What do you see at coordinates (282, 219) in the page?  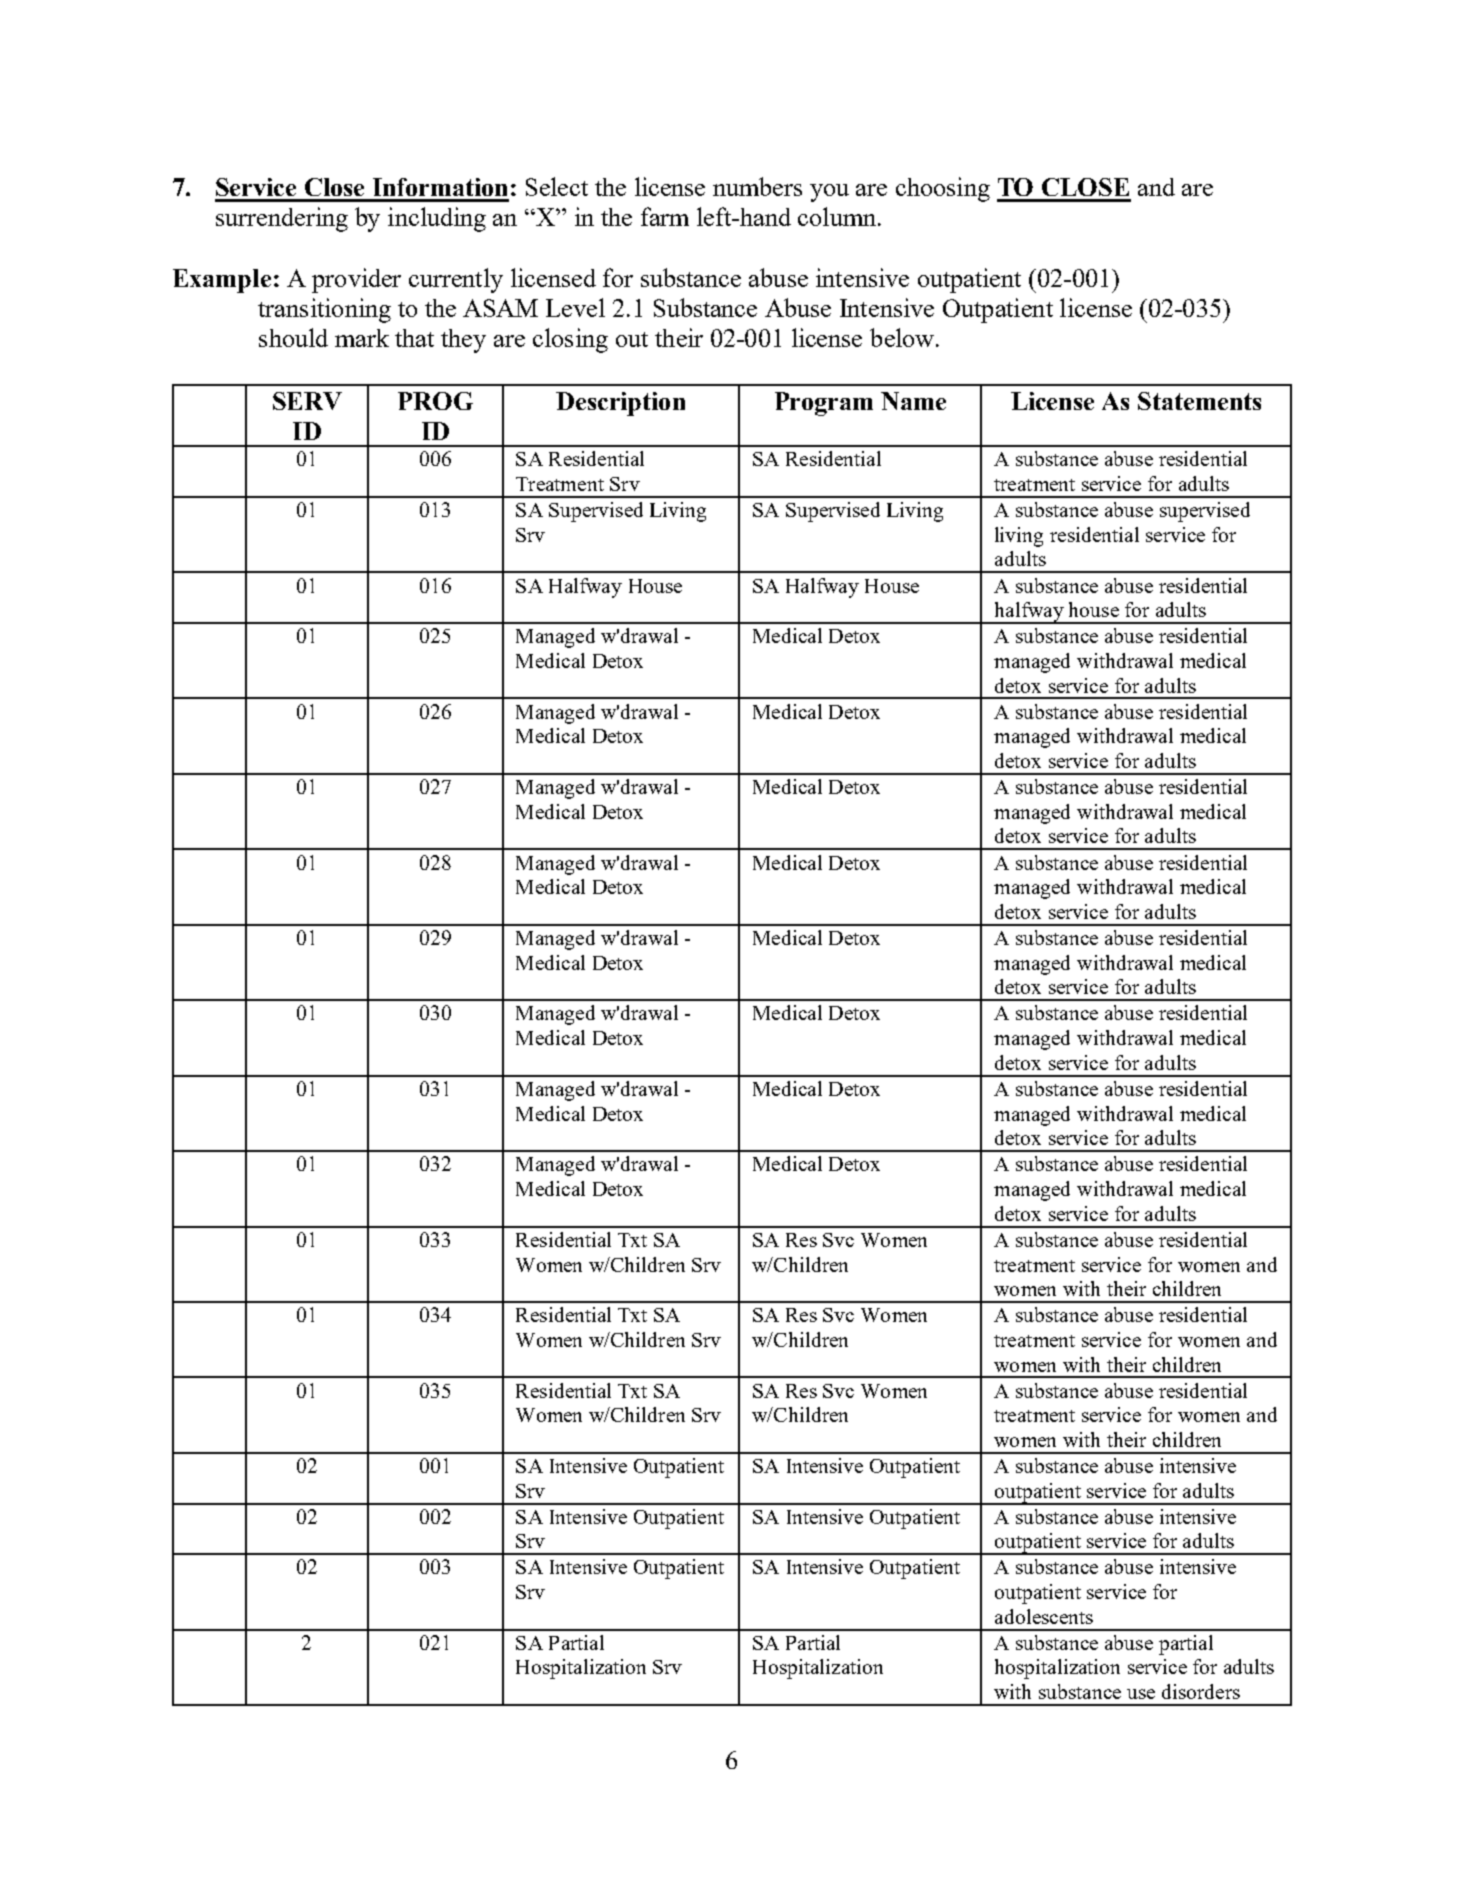 I see `surrendering` at bounding box center [282, 219].
